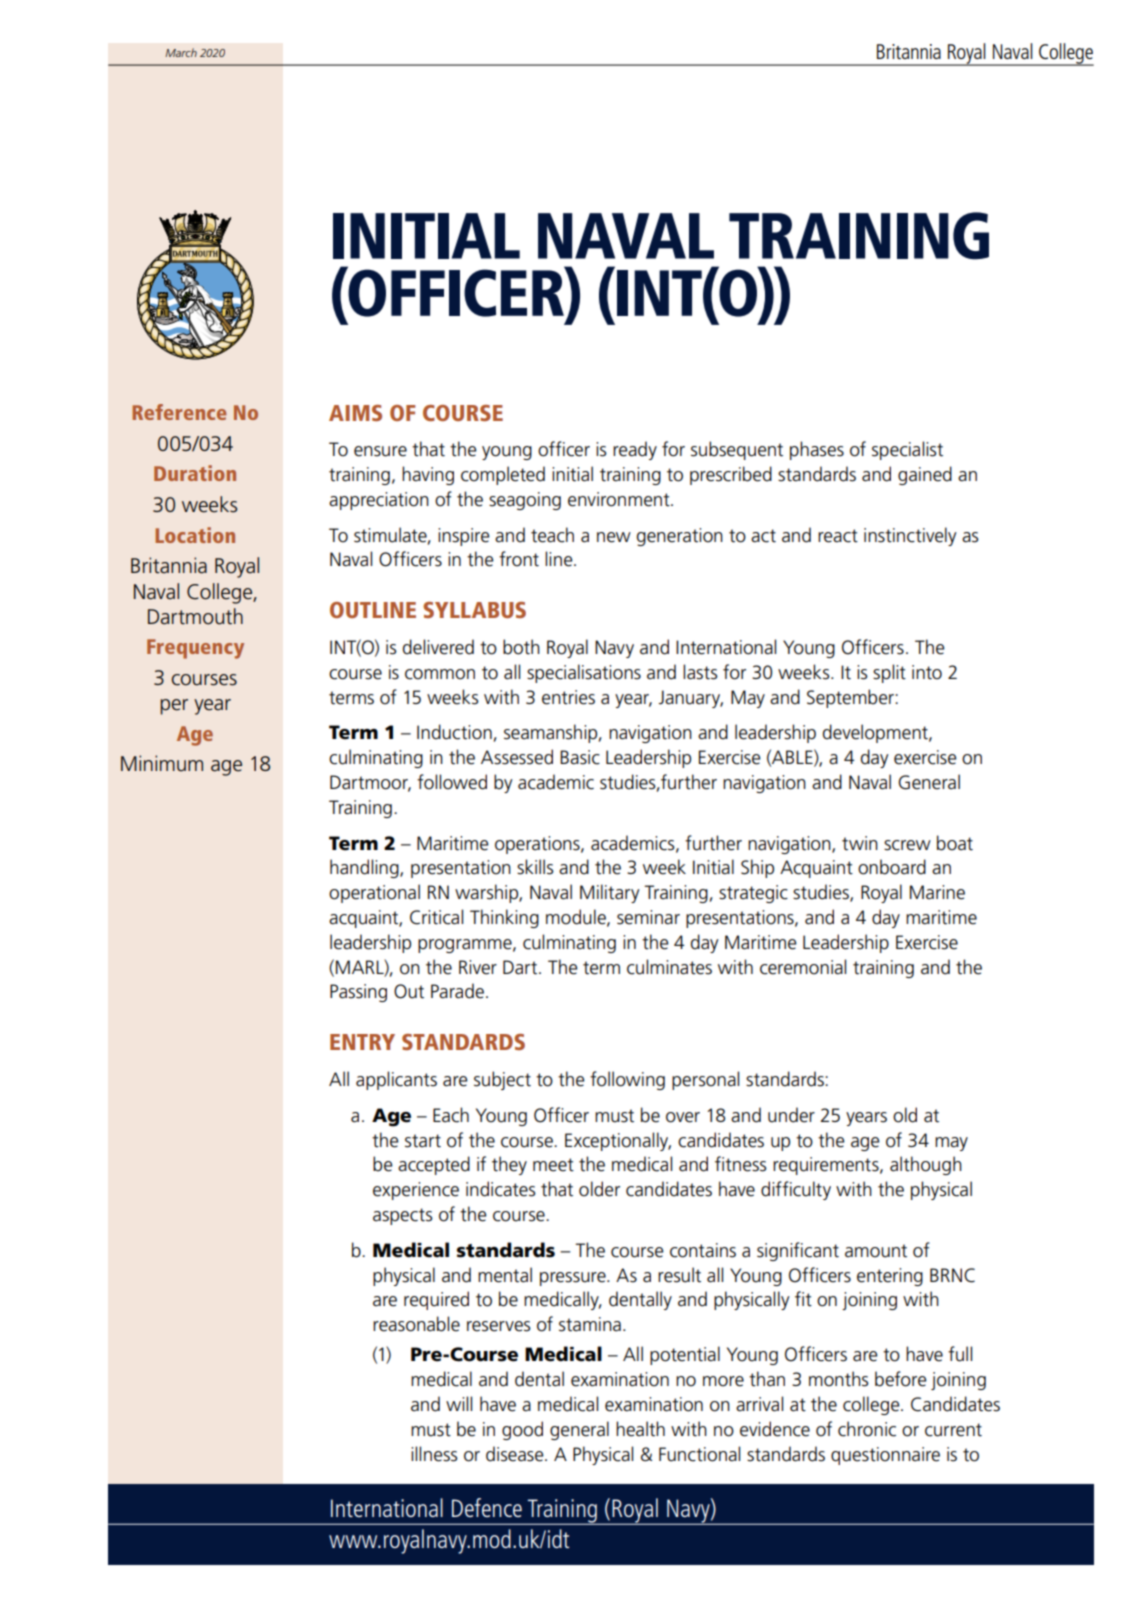 The height and width of the screenshot is (1608, 1137). I want to click on ceremonial, so click(803, 967).
